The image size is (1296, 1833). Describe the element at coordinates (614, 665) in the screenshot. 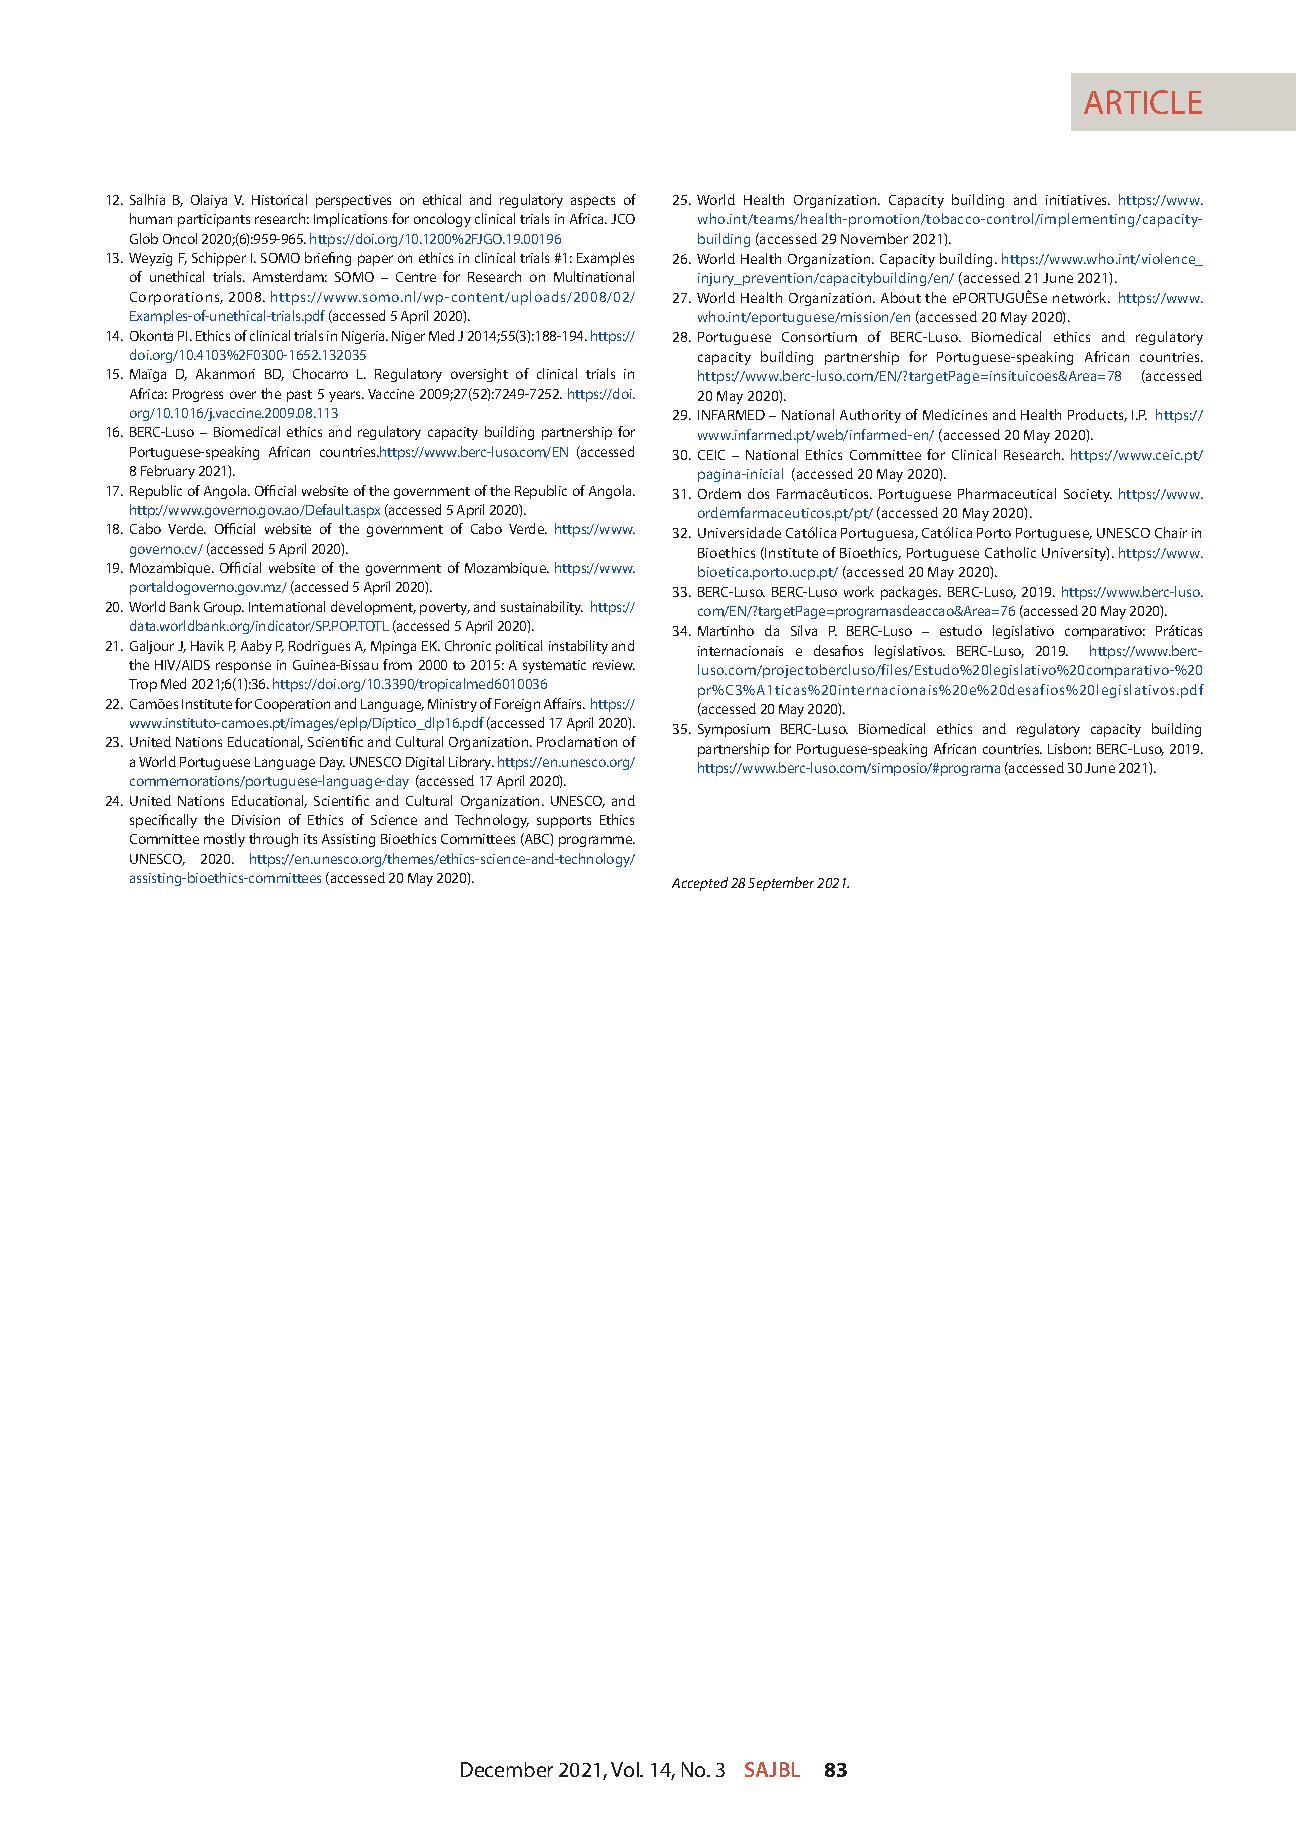

I see `review` at that location.
